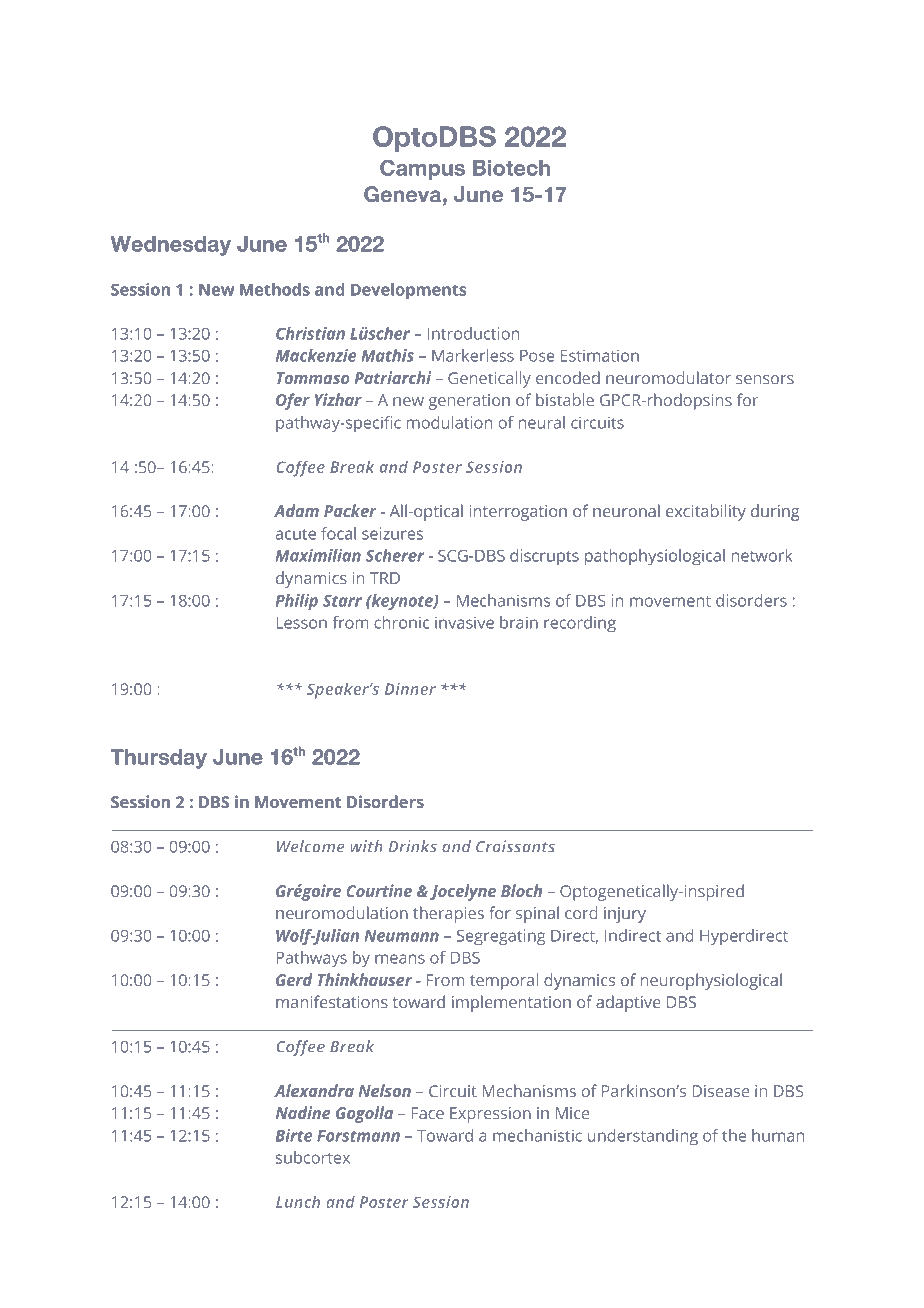  Describe the element at coordinates (711, 981) in the image. I see `neurophysiological` at that location.
